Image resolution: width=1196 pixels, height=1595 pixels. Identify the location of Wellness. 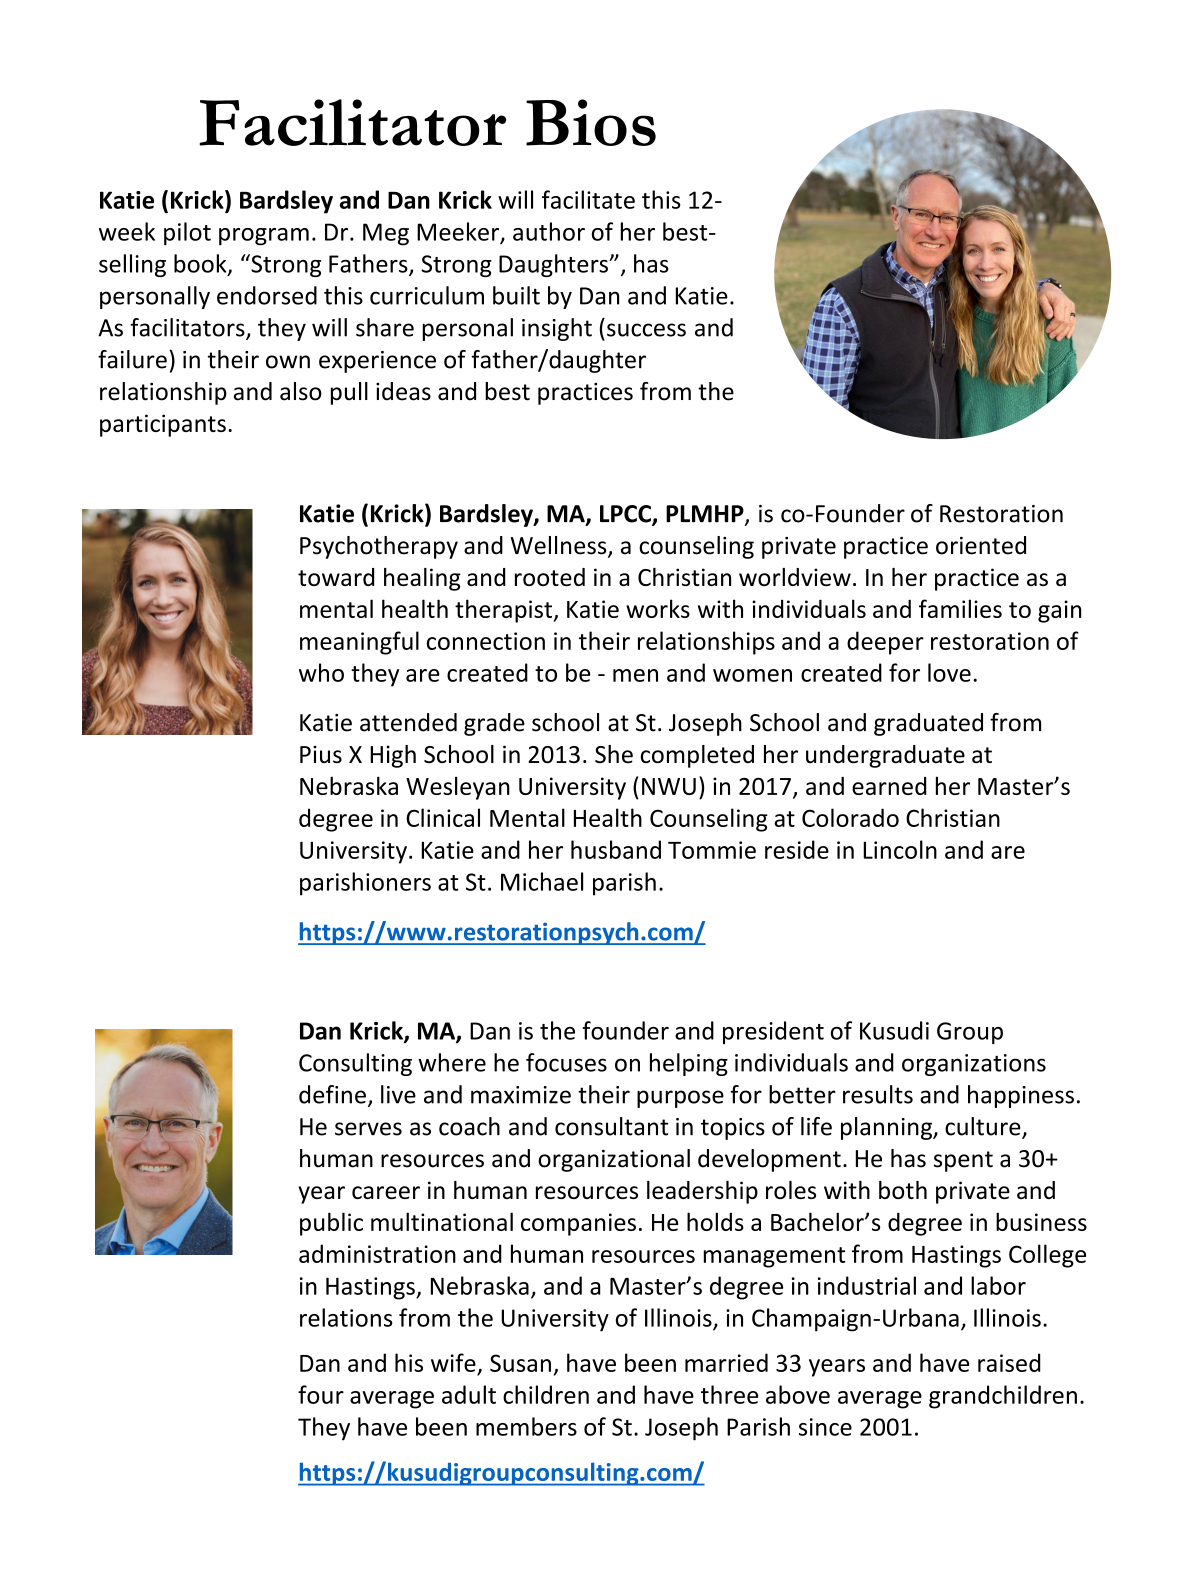
(560, 546).
